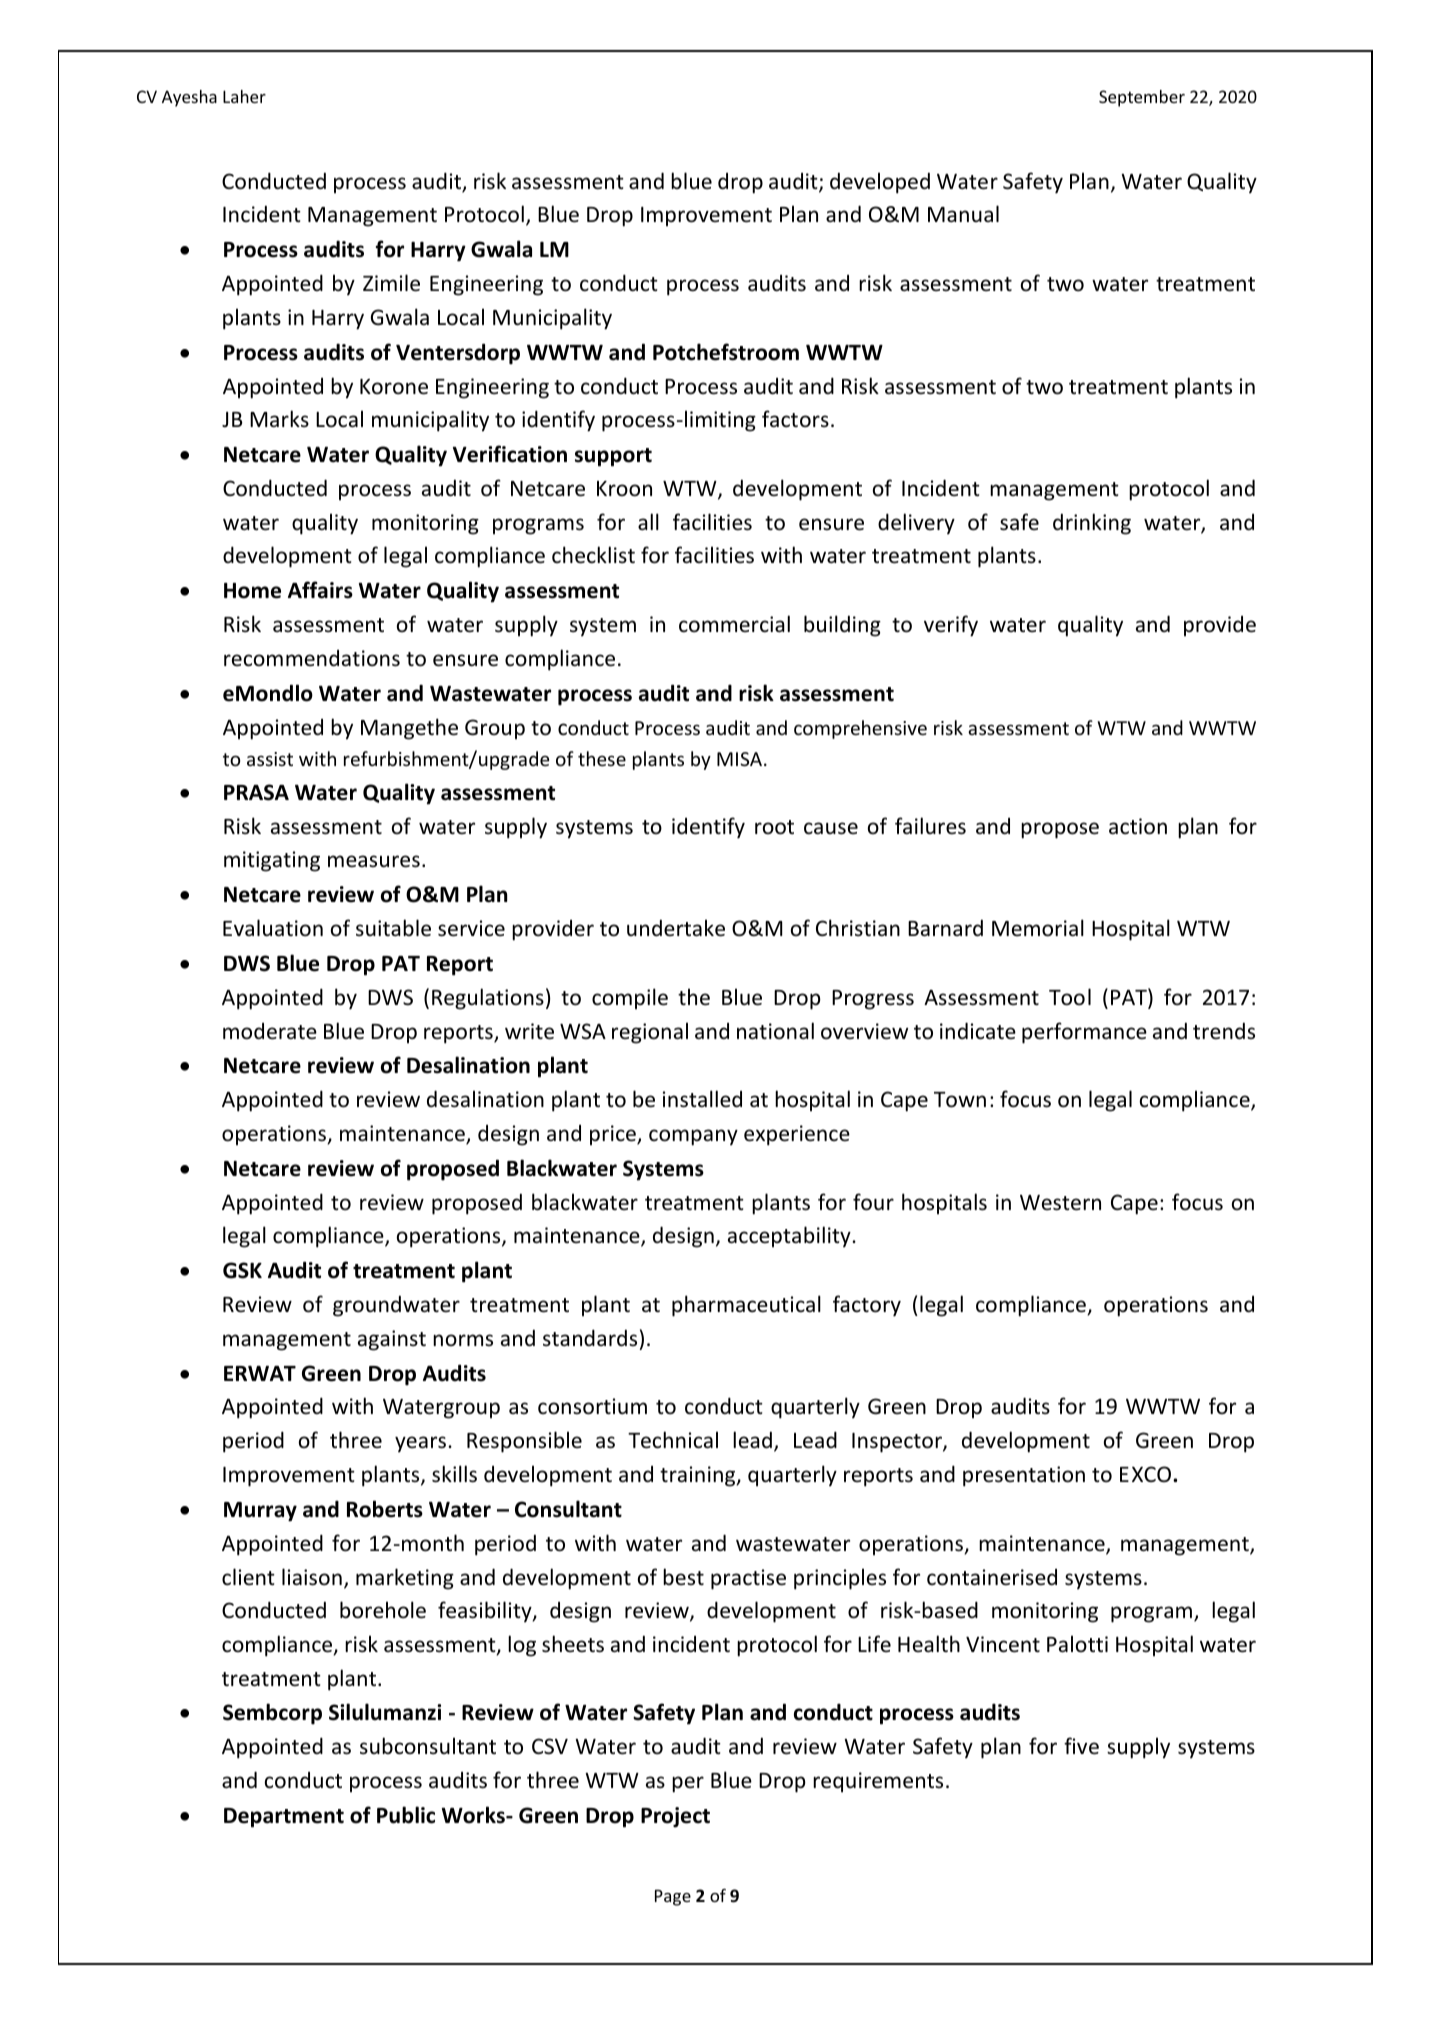  Describe the element at coordinates (675, 1817) in the page. I see `Project` at that location.
